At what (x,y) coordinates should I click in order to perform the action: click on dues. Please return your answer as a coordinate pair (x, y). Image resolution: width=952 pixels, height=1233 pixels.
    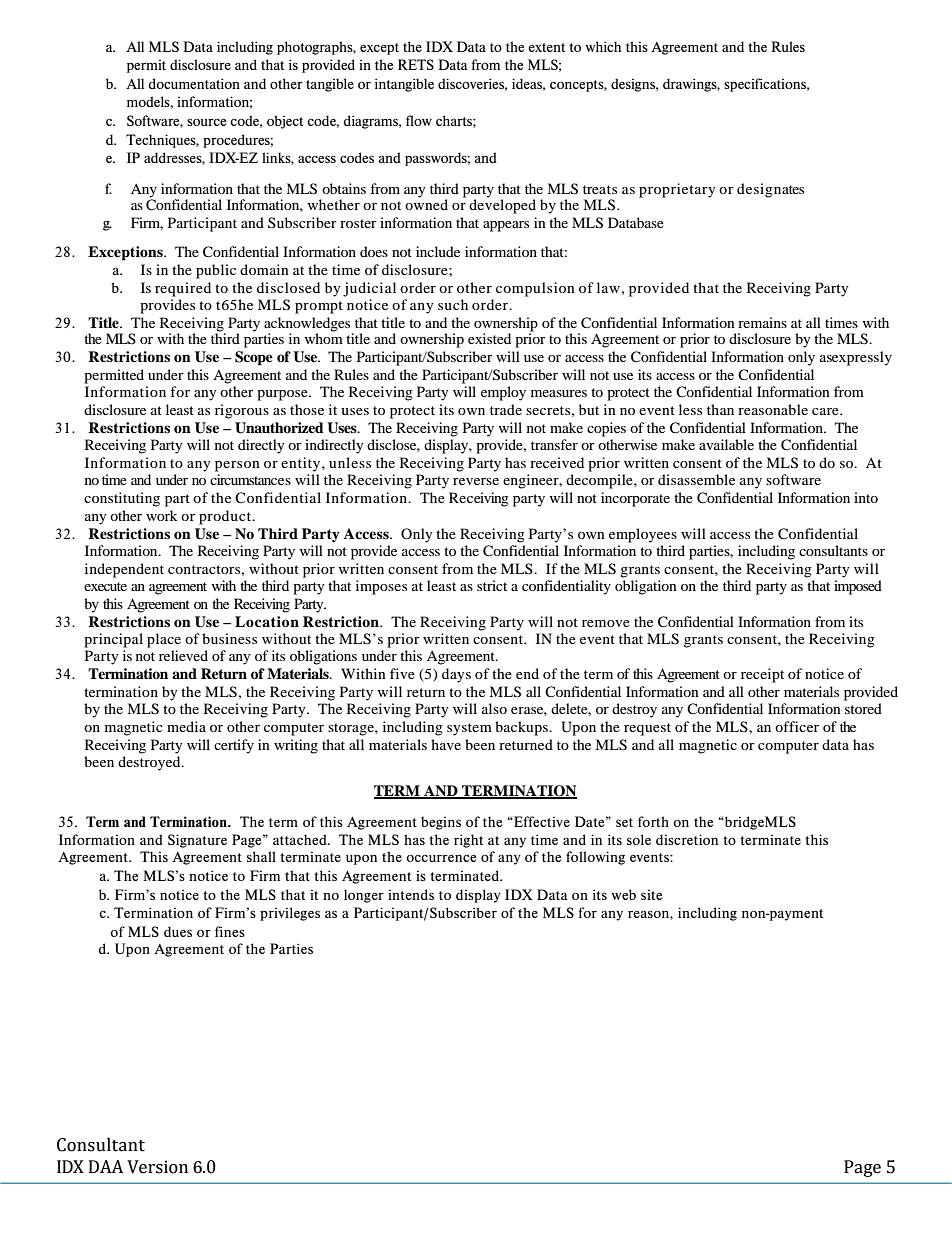
    Looking at the image, I should click on (178, 931).
